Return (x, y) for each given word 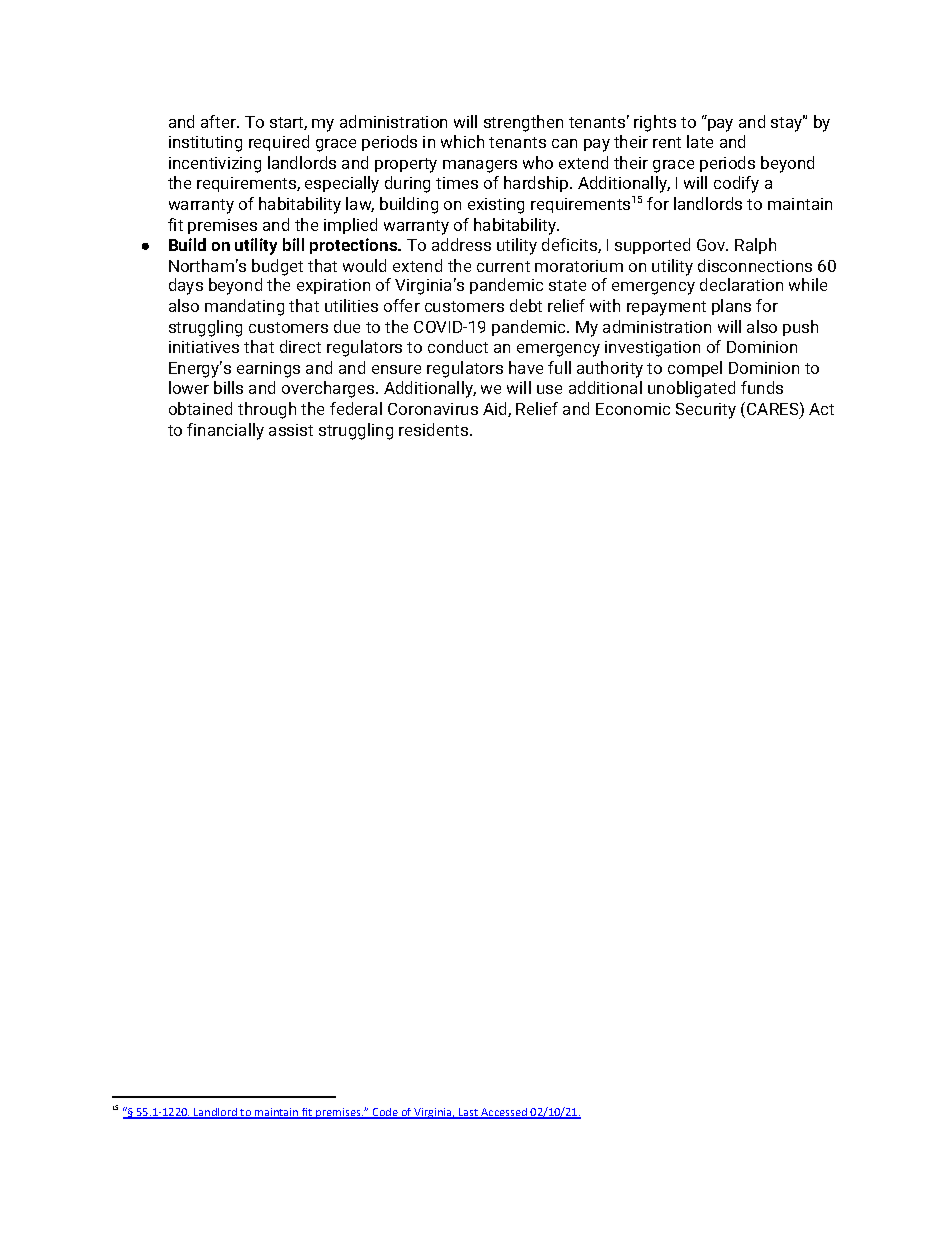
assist (291, 430)
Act (821, 409)
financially (225, 431)
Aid (496, 409)
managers (480, 166)
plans (731, 307)
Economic (633, 409)
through (267, 410)
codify (736, 184)
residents (435, 429)
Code (385, 1113)
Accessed (505, 1113)
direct (300, 346)
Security (706, 411)
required (279, 143)
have (526, 367)
